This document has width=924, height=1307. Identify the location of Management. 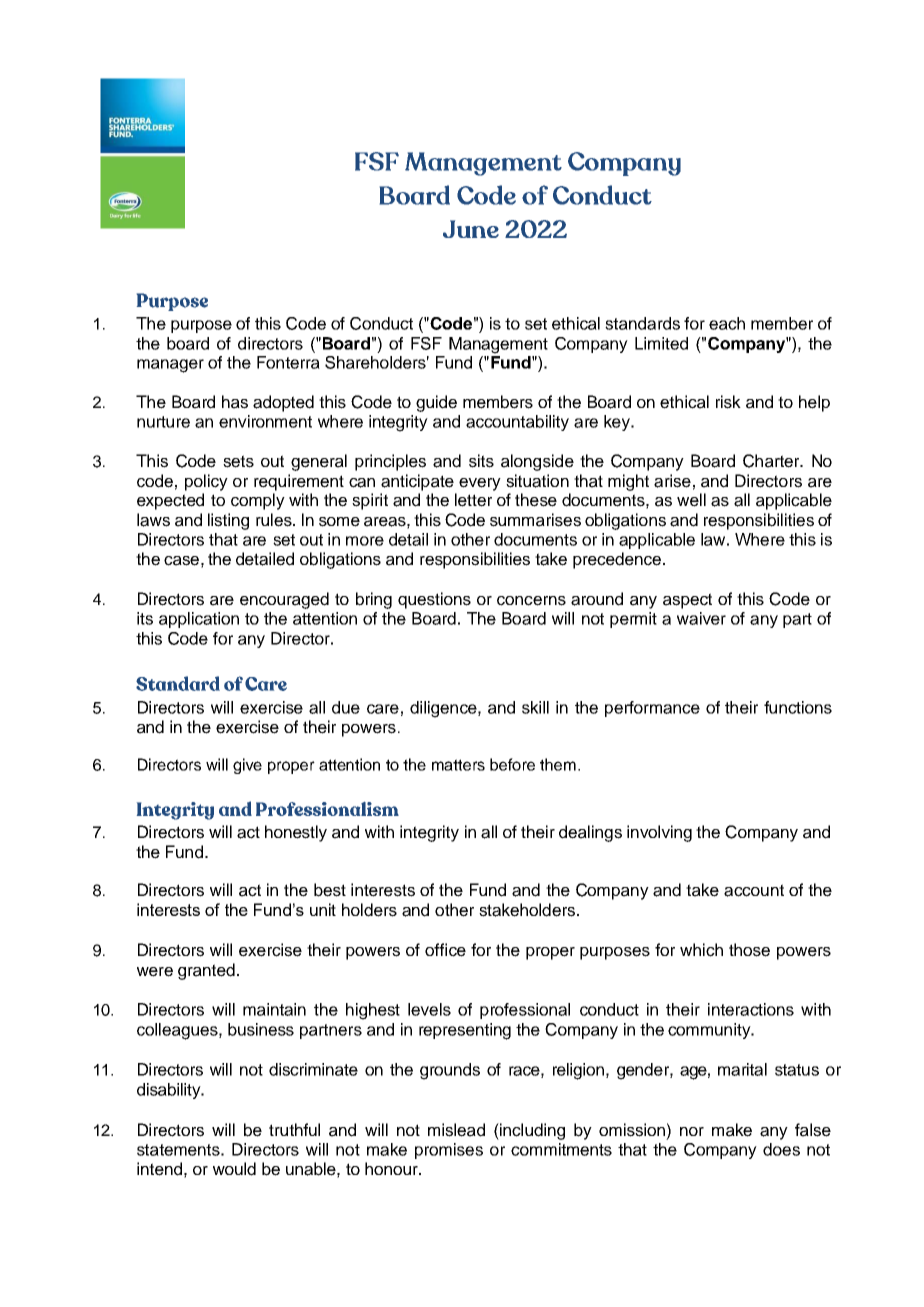
(498, 345).
